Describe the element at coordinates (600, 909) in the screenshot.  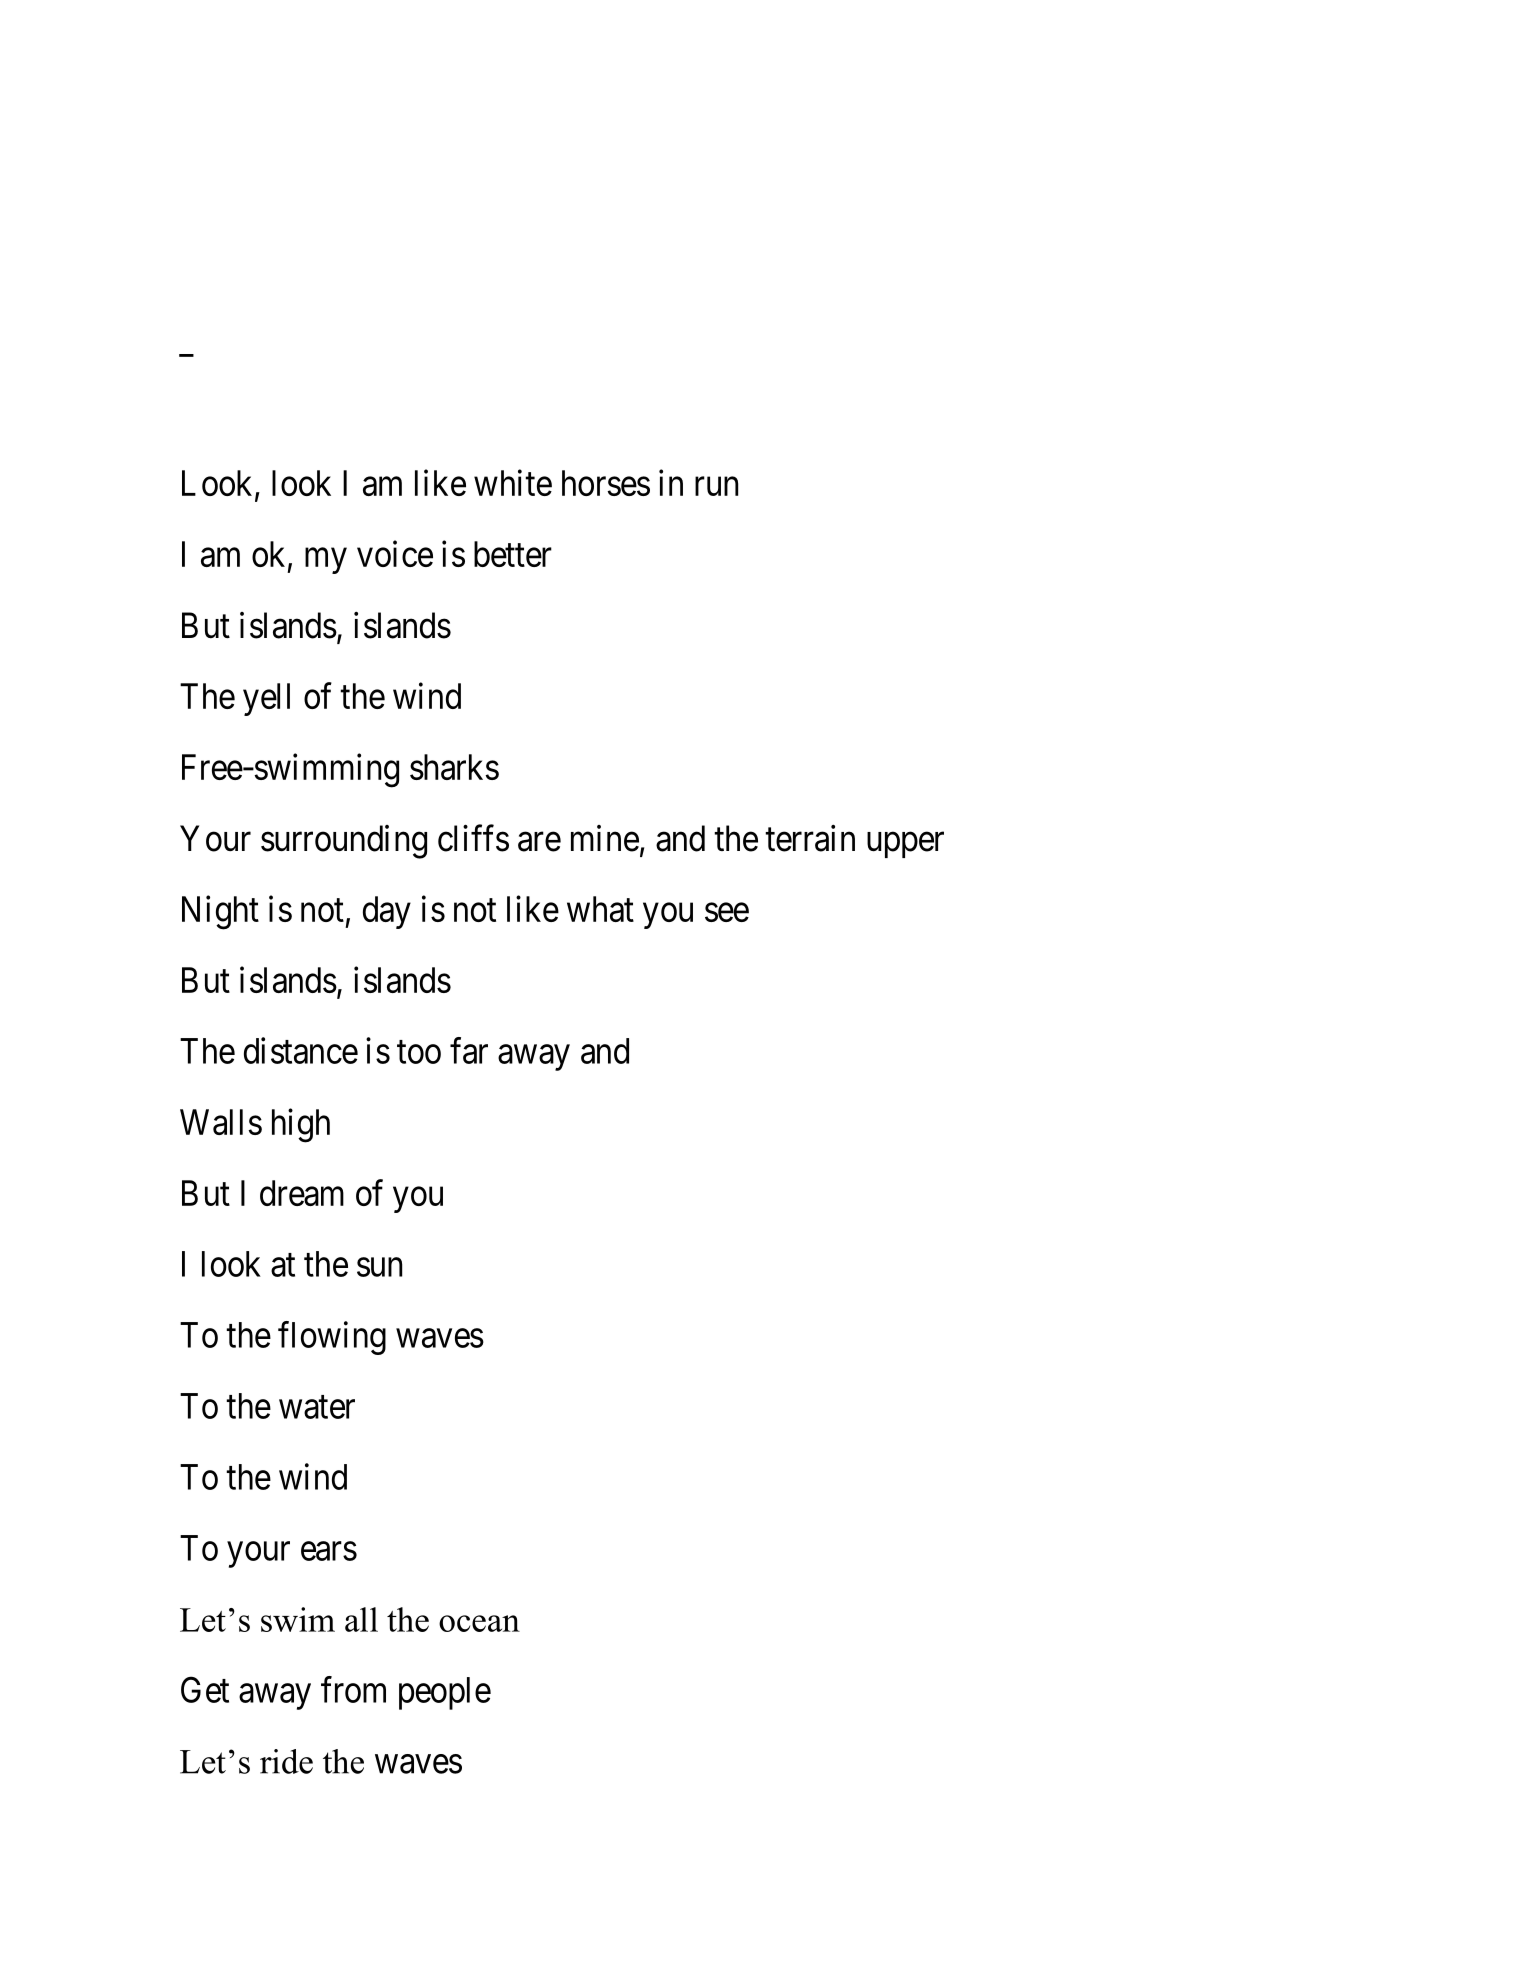
I see `what` at that location.
